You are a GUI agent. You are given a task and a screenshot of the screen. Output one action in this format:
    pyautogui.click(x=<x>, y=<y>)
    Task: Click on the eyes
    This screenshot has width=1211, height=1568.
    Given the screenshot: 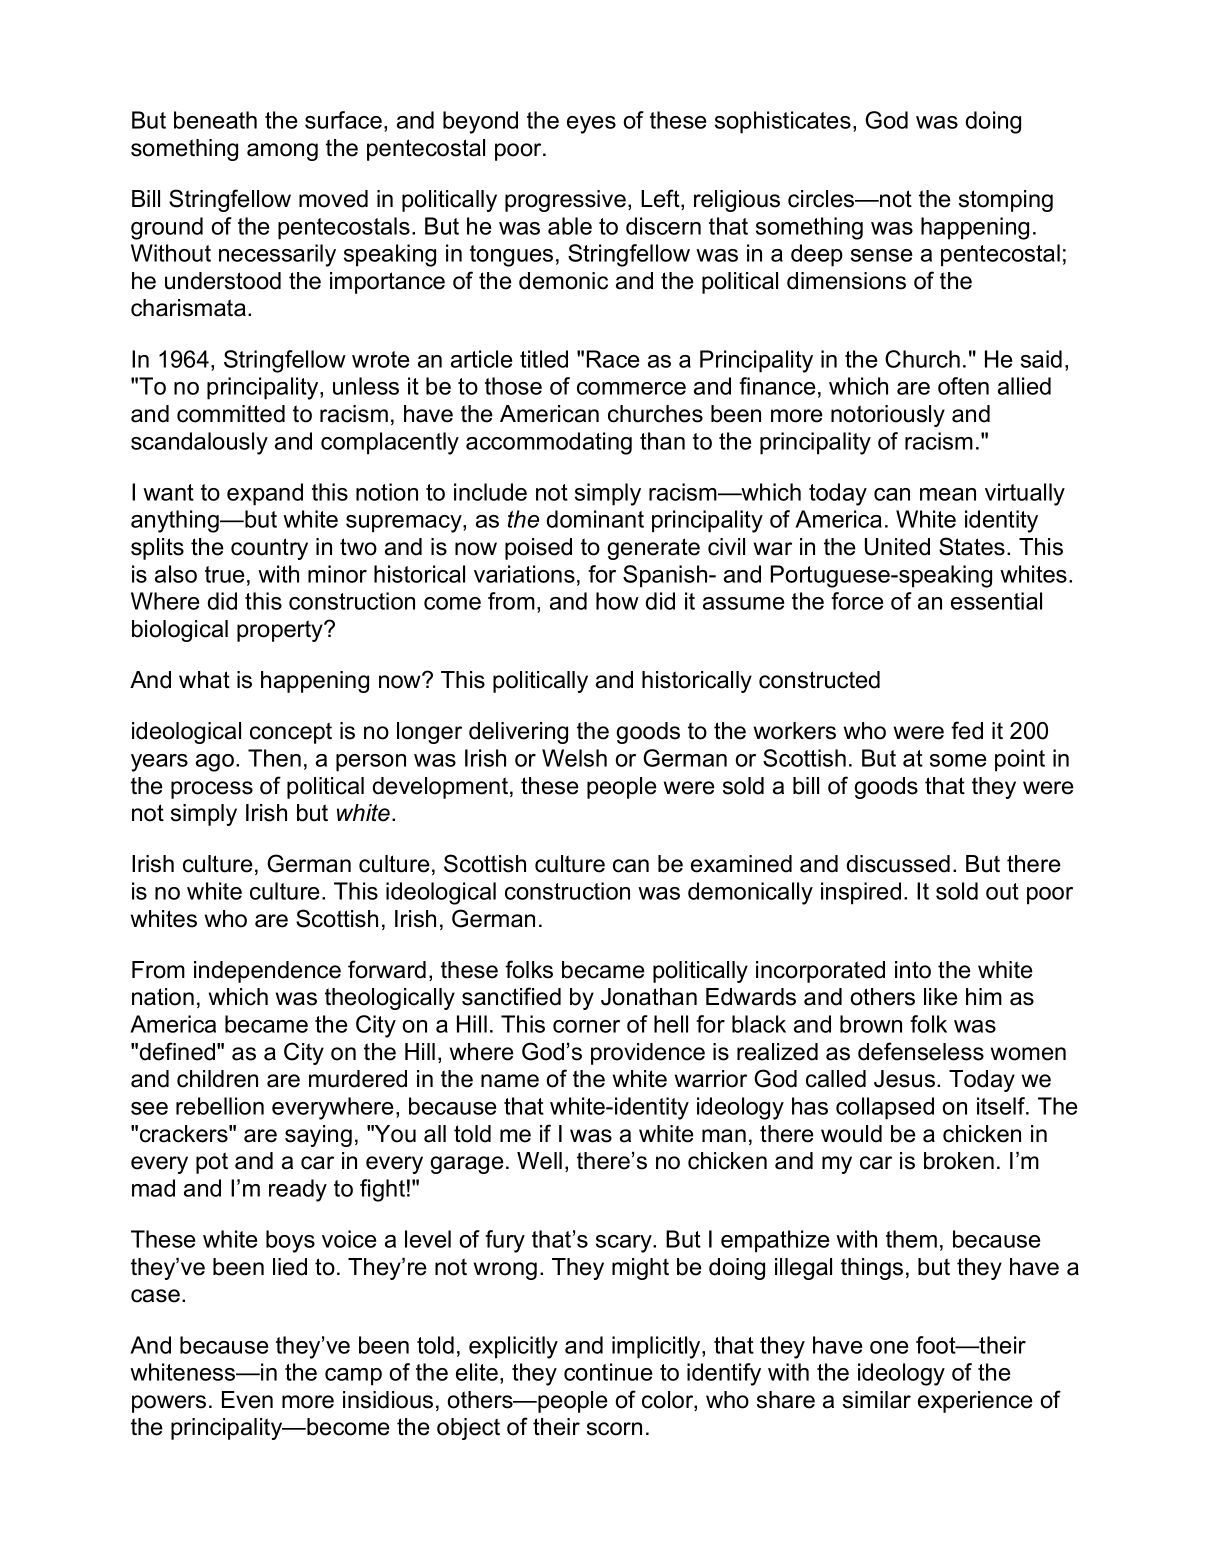 What is the action you would take?
    pyautogui.click(x=591, y=125)
